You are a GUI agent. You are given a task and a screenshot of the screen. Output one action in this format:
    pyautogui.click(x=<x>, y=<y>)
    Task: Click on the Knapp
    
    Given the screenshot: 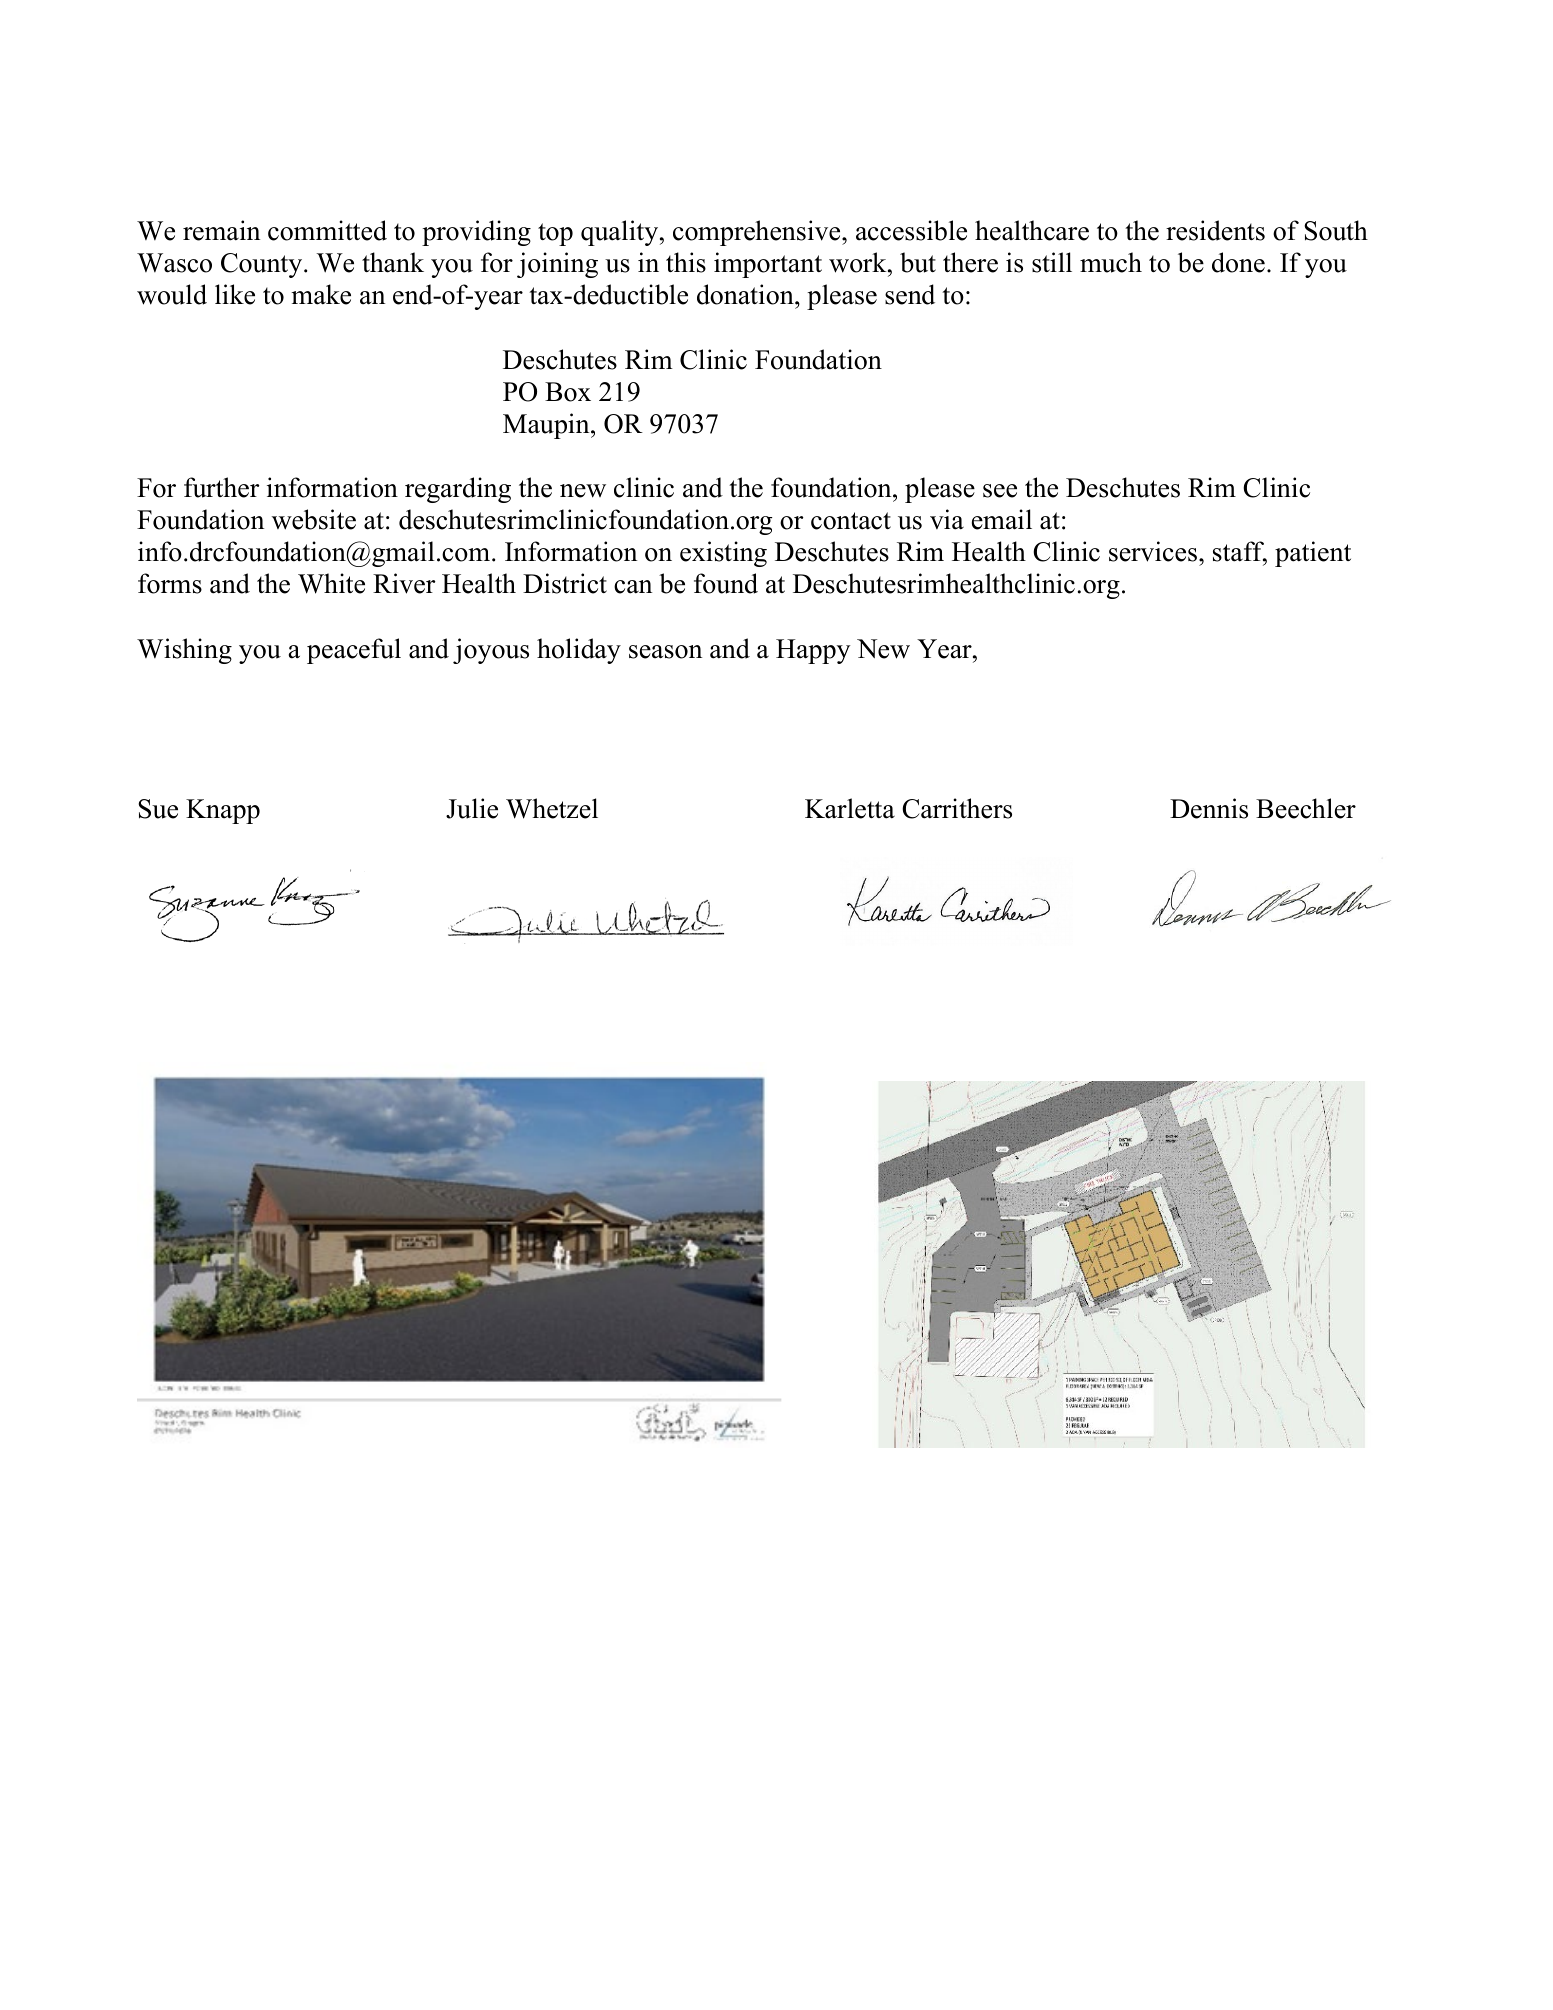 What is the action you would take?
    pyautogui.click(x=223, y=811)
